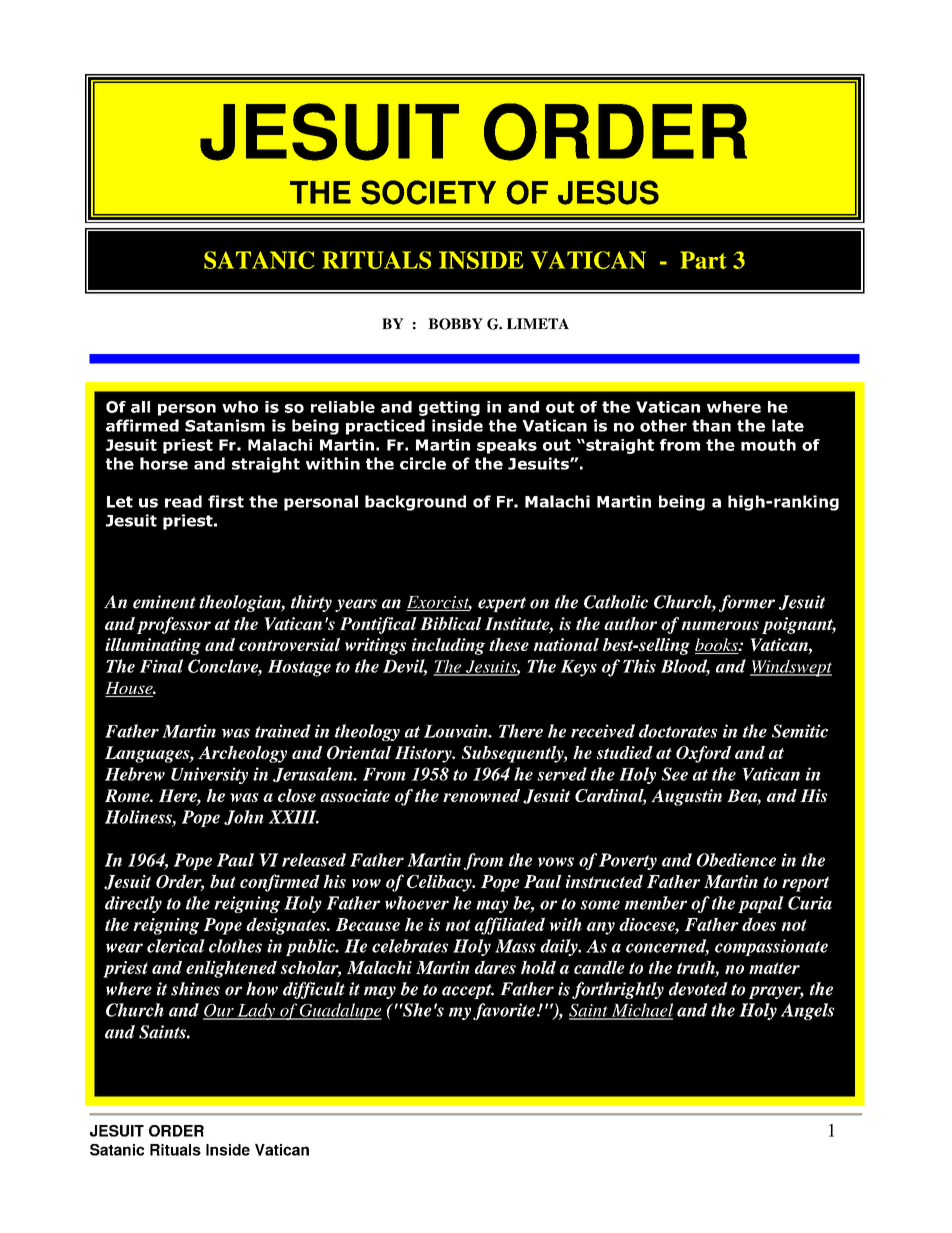 The image size is (952, 1233). I want to click on JESUS, so click(608, 192).
